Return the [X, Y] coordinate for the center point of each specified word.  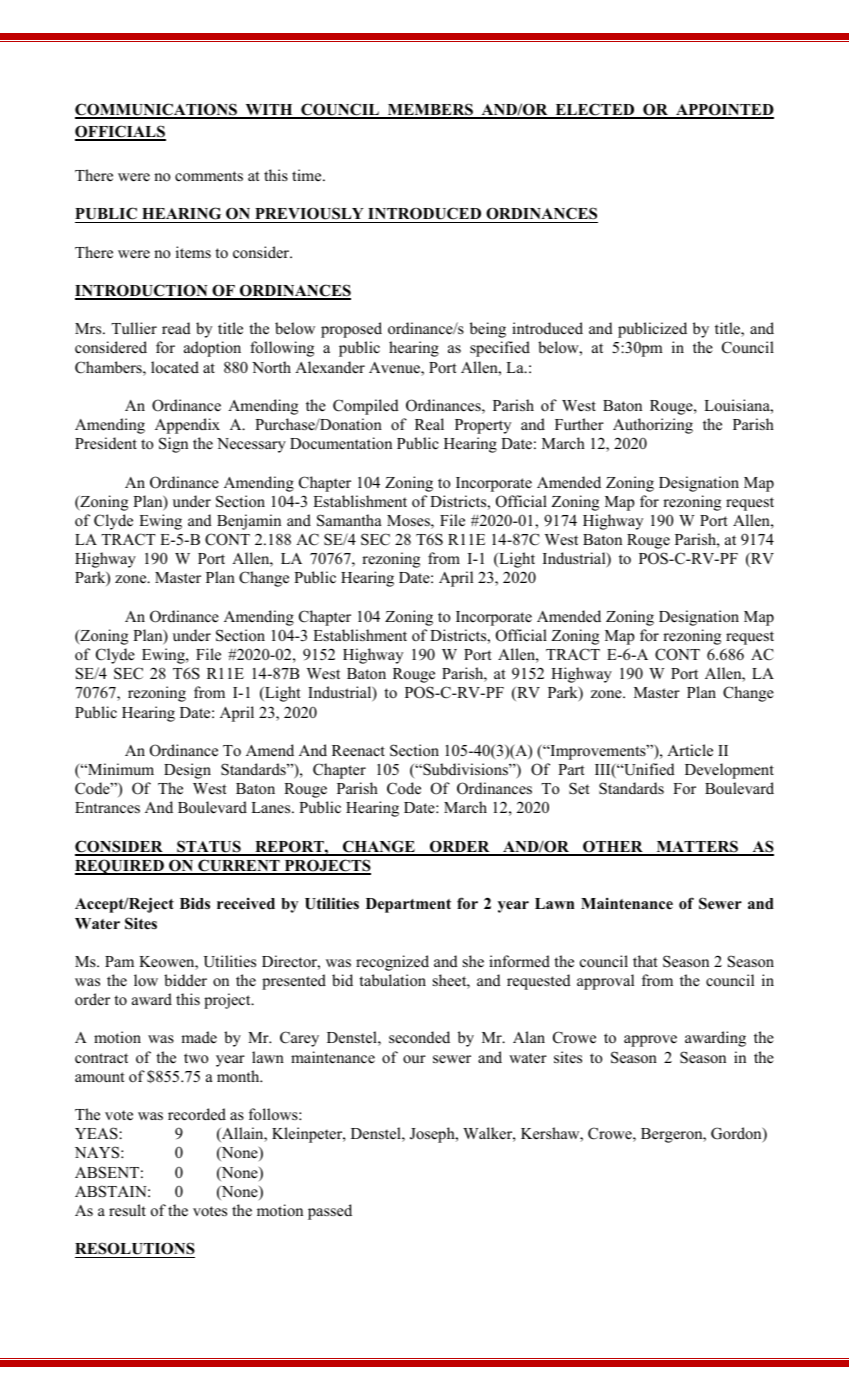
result [127, 1210]
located [175, 367]
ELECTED [595, 110]
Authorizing [653, 426]
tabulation [392, 980]
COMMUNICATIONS [157, 110]
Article [690, 750]
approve [650, 1041]
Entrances [107, 808]
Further [579, 424]
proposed [351, 330]
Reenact [358, 751]
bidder [185, 980]
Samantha [349, 520]
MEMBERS [430, 110]
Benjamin [249, 522]
